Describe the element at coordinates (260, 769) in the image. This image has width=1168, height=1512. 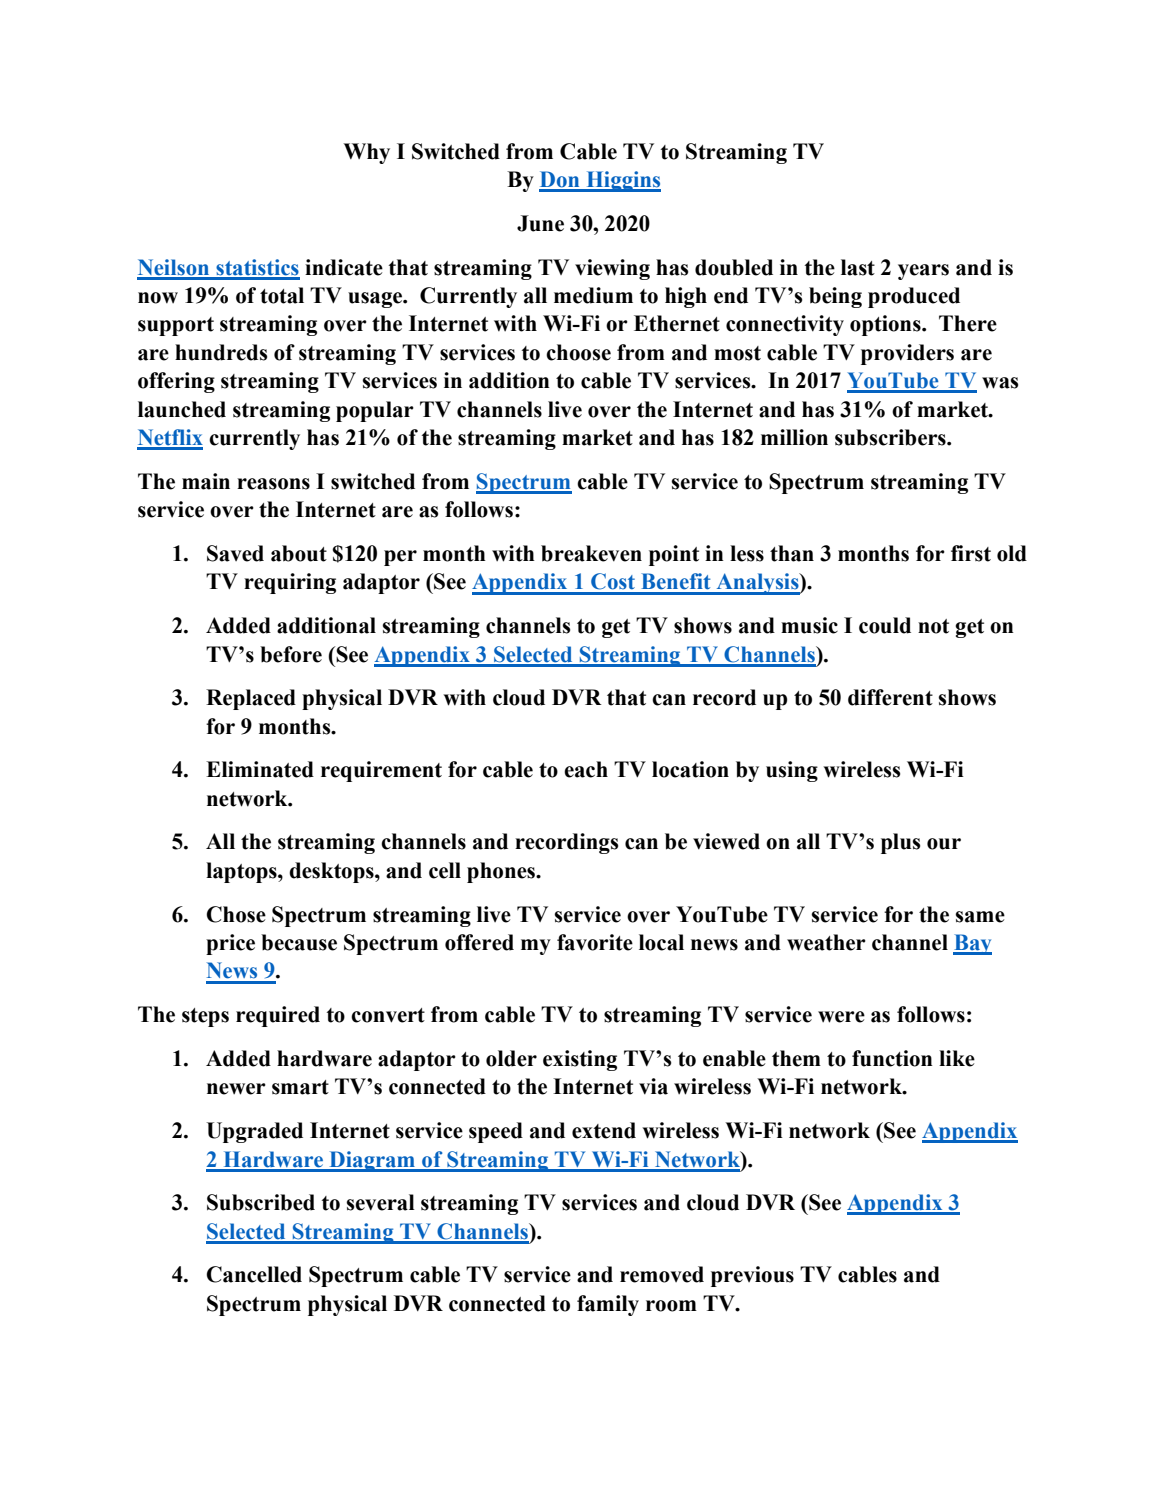
I see `Eliminated` at that location.
